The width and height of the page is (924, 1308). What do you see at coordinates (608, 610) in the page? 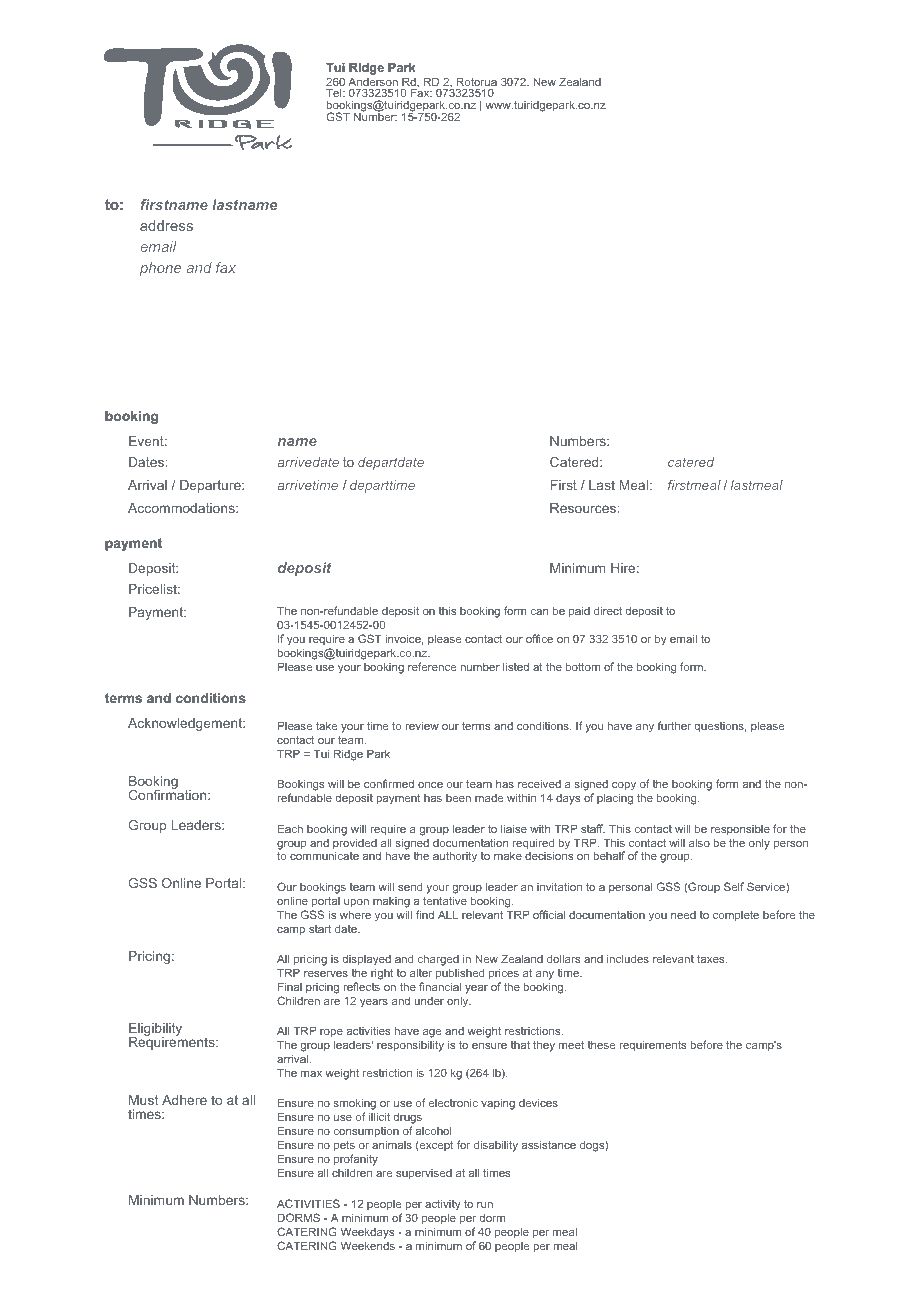
I see `direct` at bounding box center [608, 610].
